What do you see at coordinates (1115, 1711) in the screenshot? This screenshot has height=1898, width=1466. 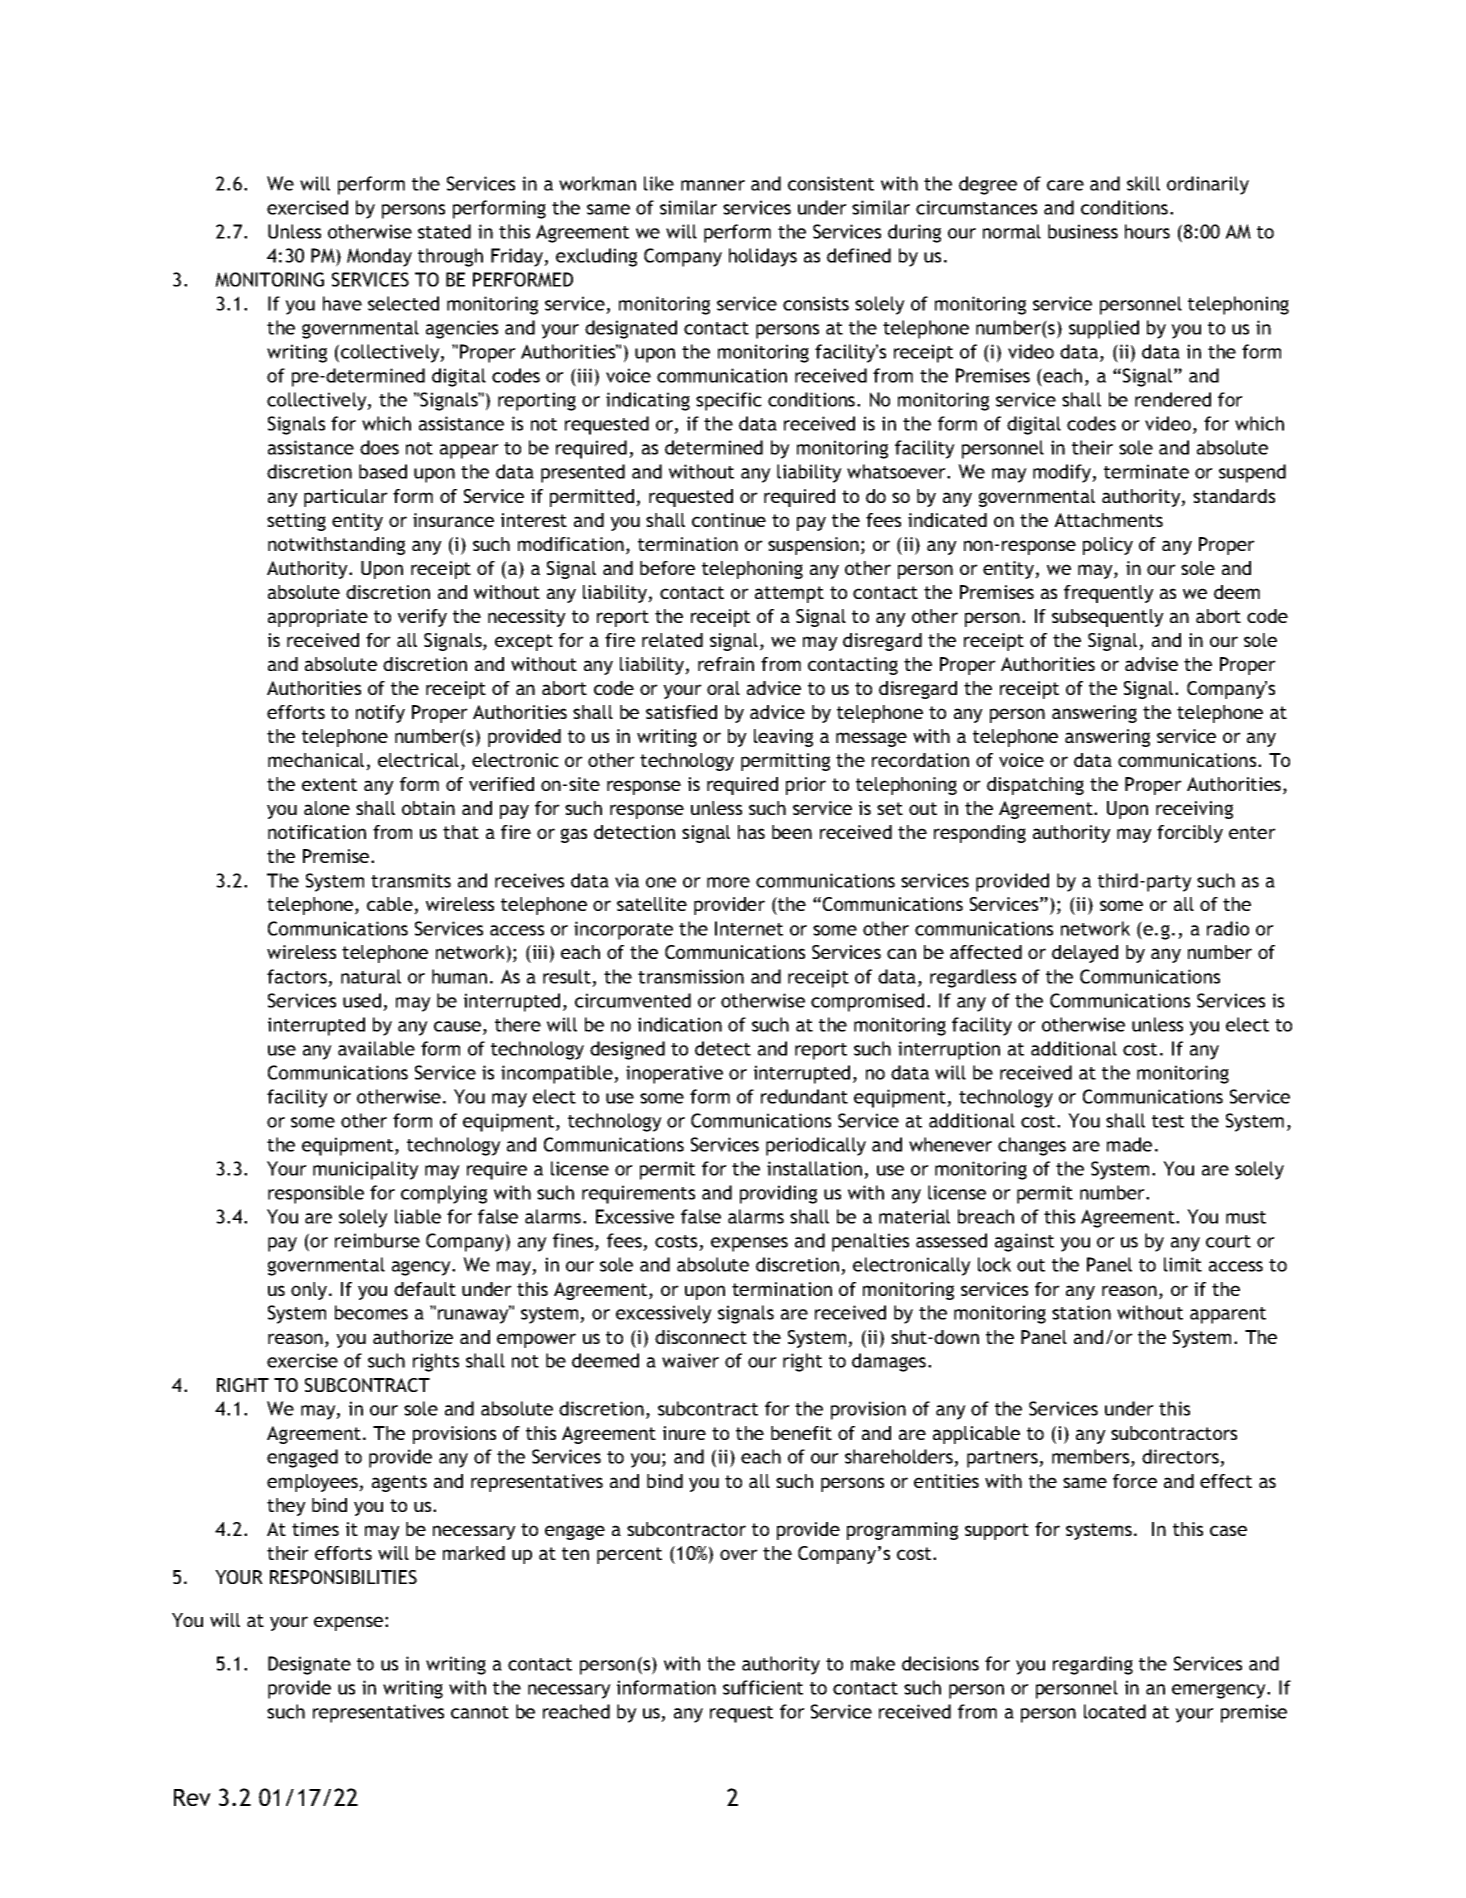 I see `located` at bounding box center [1115, 1711].
